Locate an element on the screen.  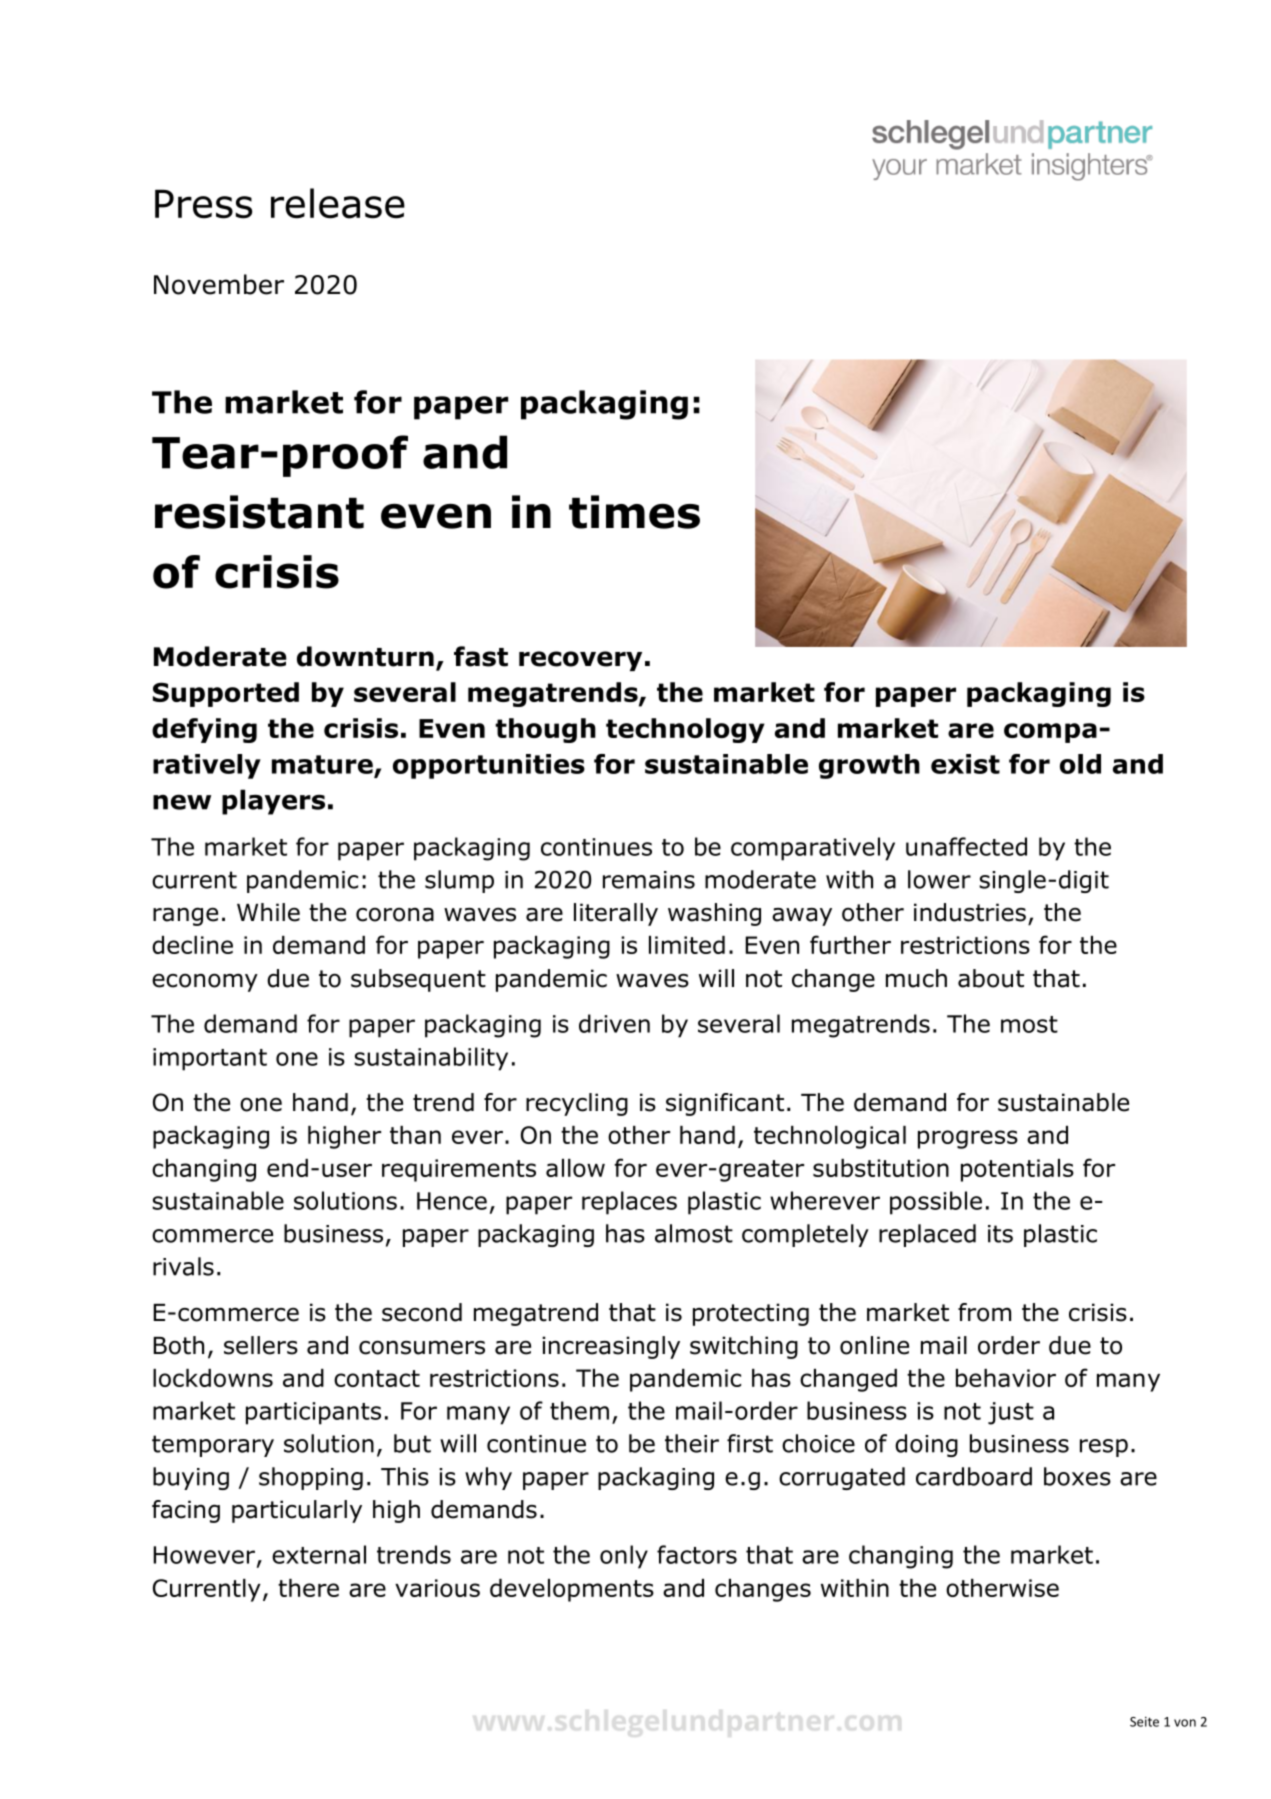
release is located at coordinates (338, 203).
